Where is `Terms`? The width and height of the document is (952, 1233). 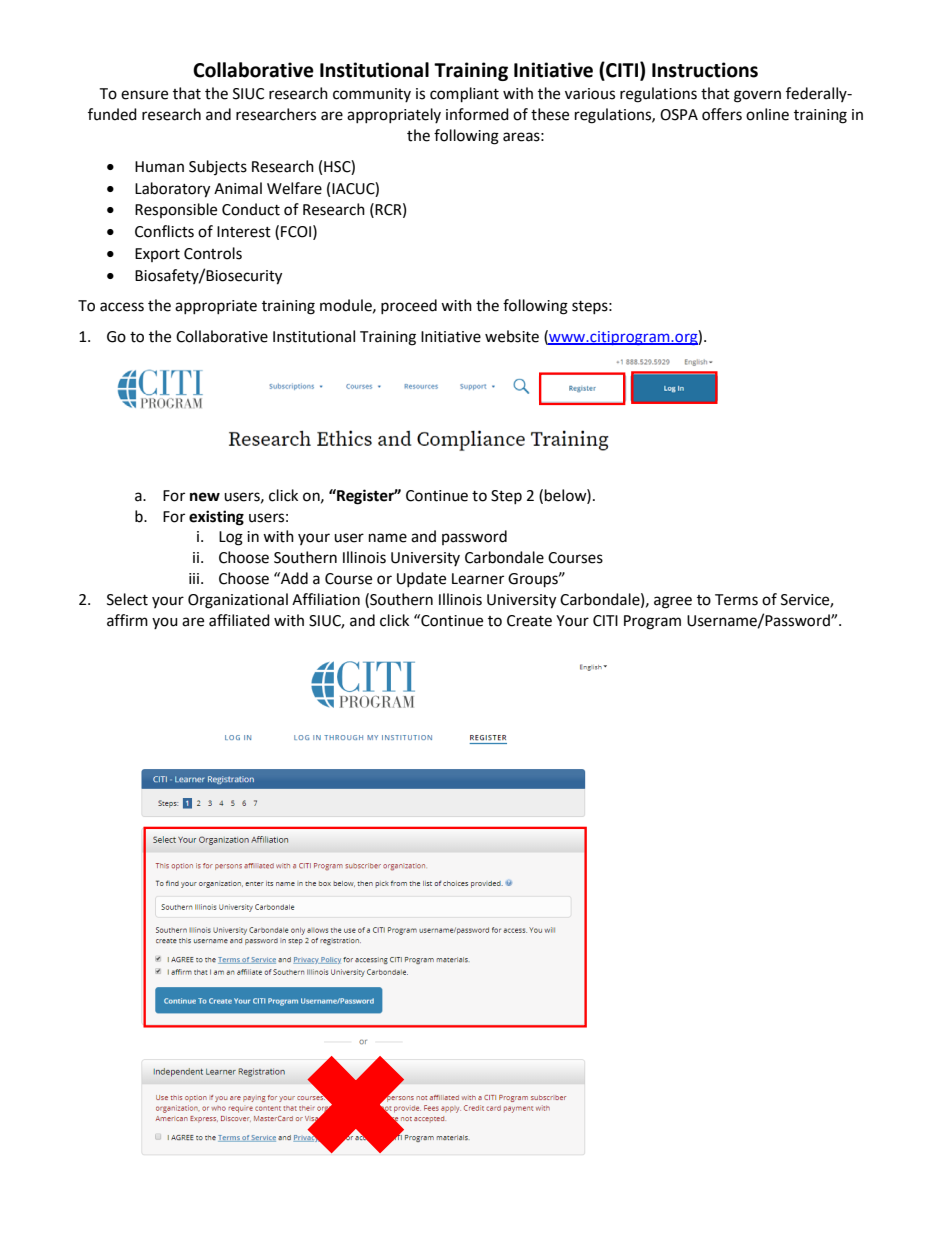
Terms is located at coordinates (736, 600).
